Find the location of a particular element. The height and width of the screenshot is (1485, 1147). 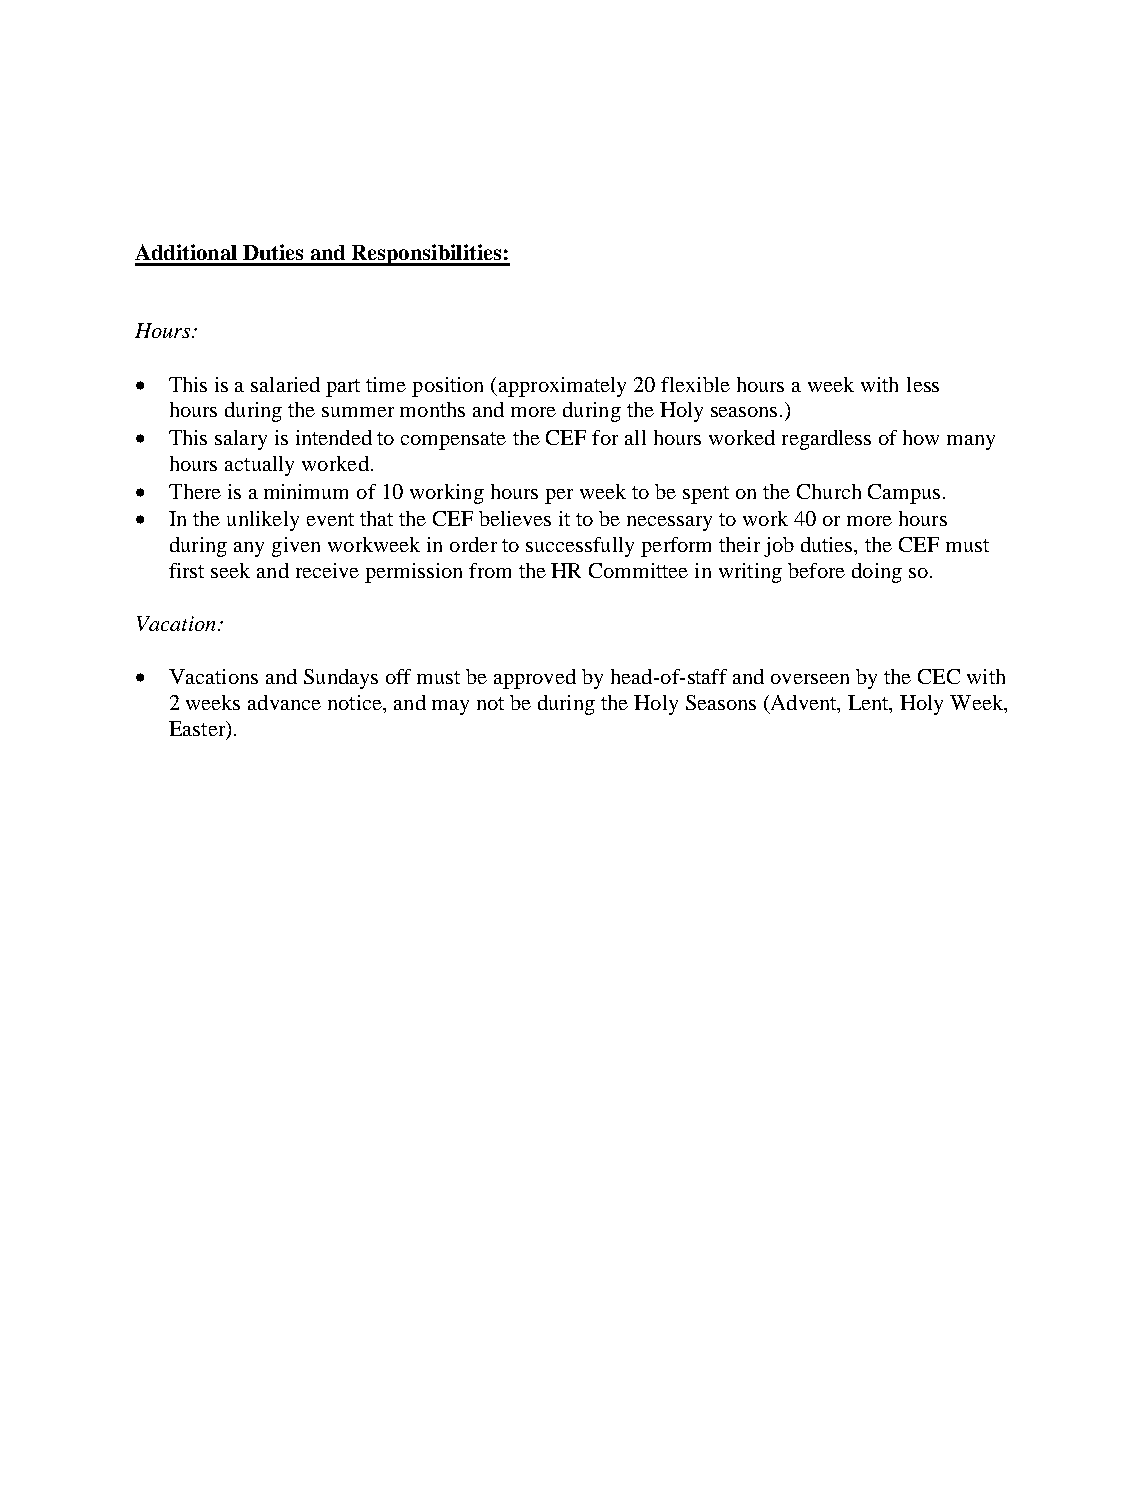

receive is located at coordinates (327, 570).
